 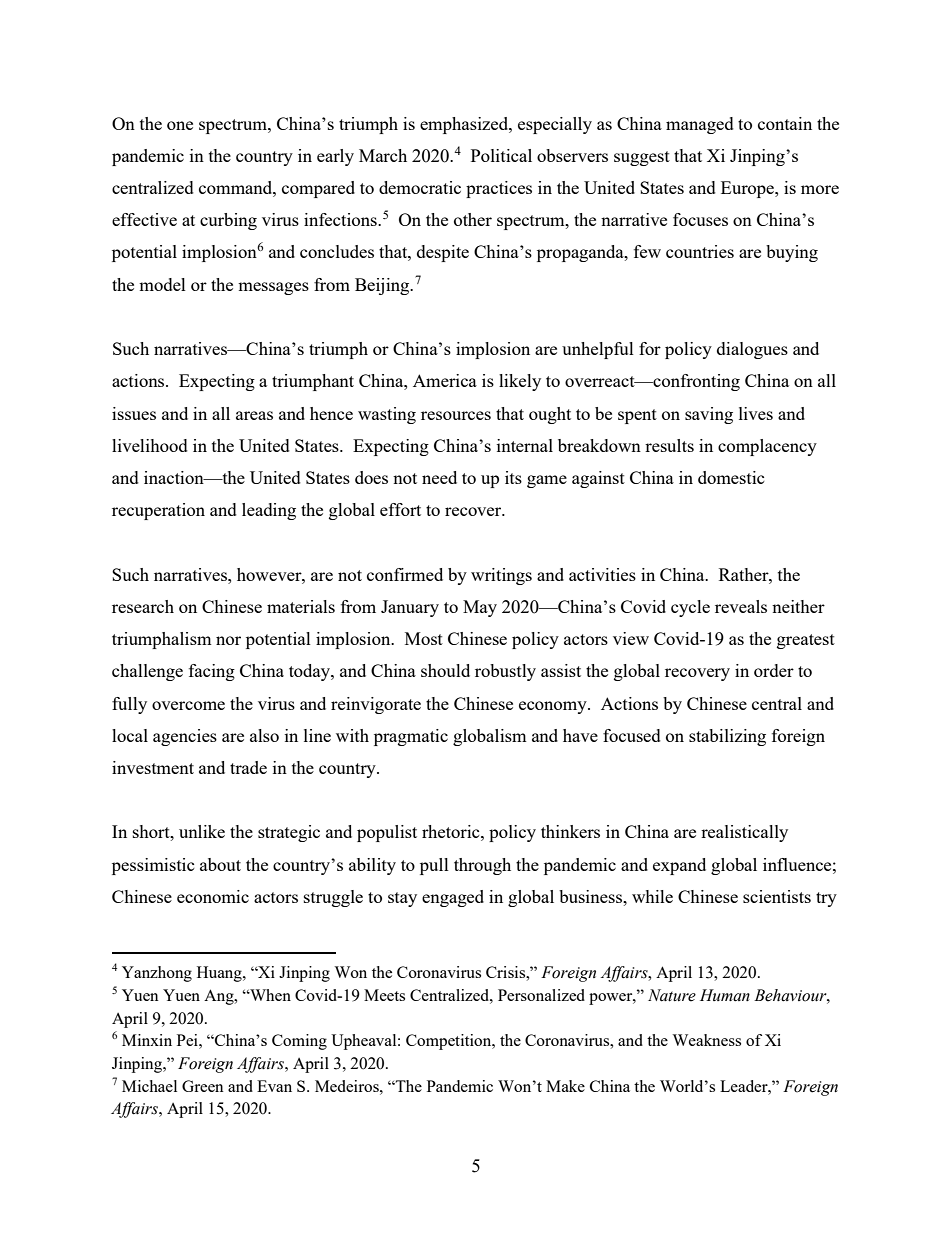 I want to click on one, so click(x=180, y=125).
